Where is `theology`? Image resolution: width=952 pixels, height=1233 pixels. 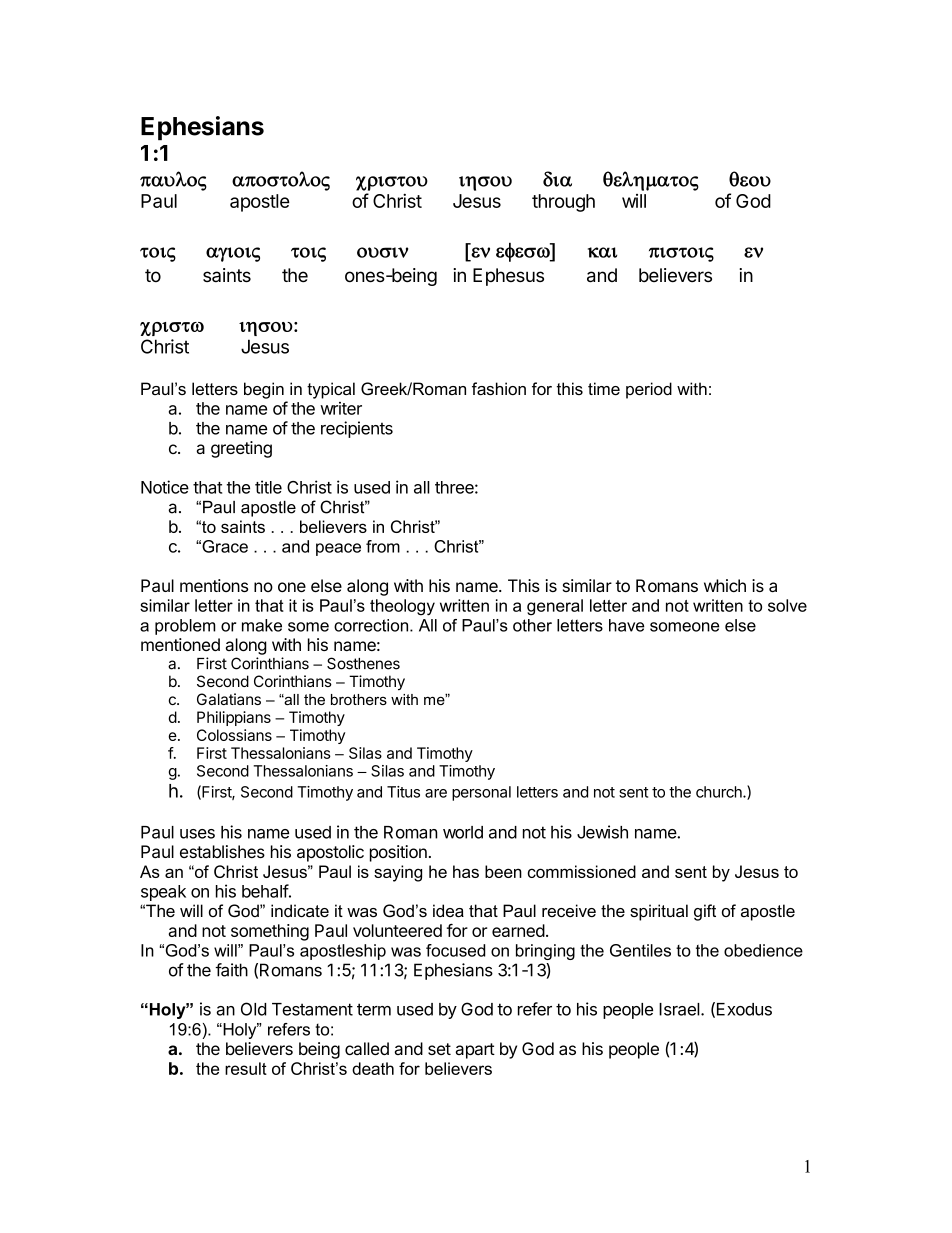 theology is located at coordinates (402, 607).
